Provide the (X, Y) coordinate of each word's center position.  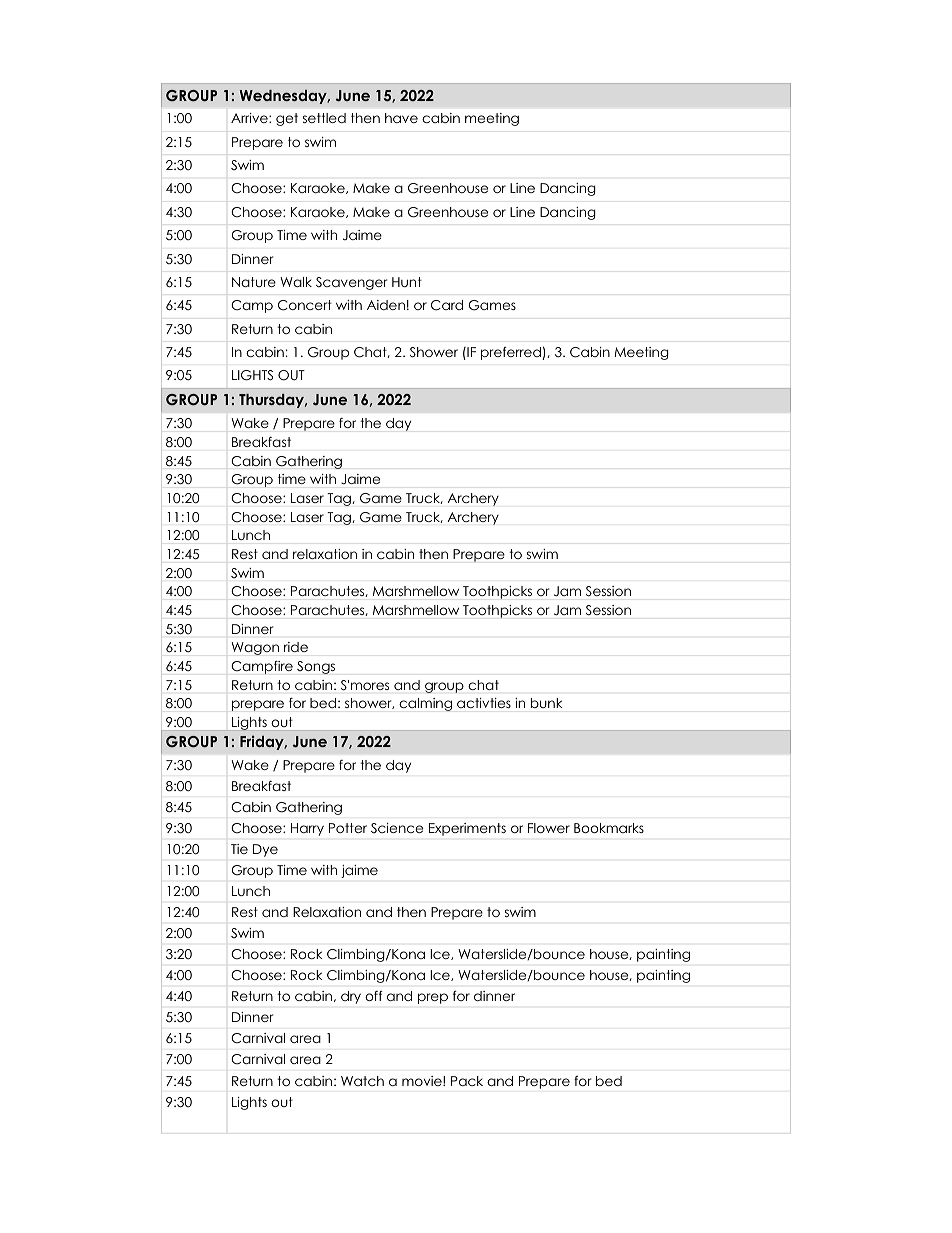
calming (425, 704)
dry (351, 997)
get (287, 119)
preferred (512, 353)
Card (447, 305)
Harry (307, 829)
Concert (305, 305)
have (401, 118)
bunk (547, 703)
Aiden (386, 305)
